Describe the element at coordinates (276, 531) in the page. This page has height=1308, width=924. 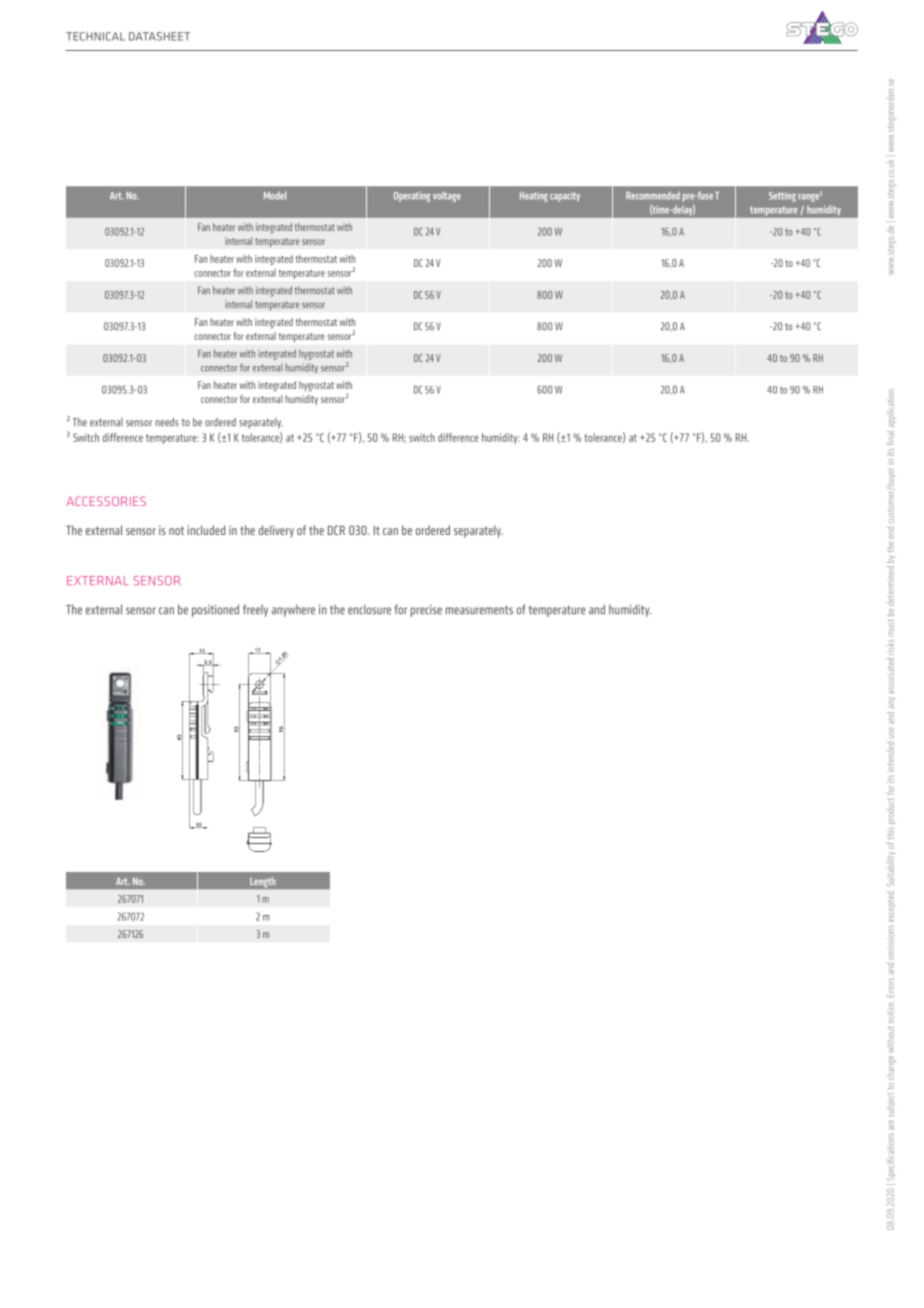
I see `delivery` at that location.
